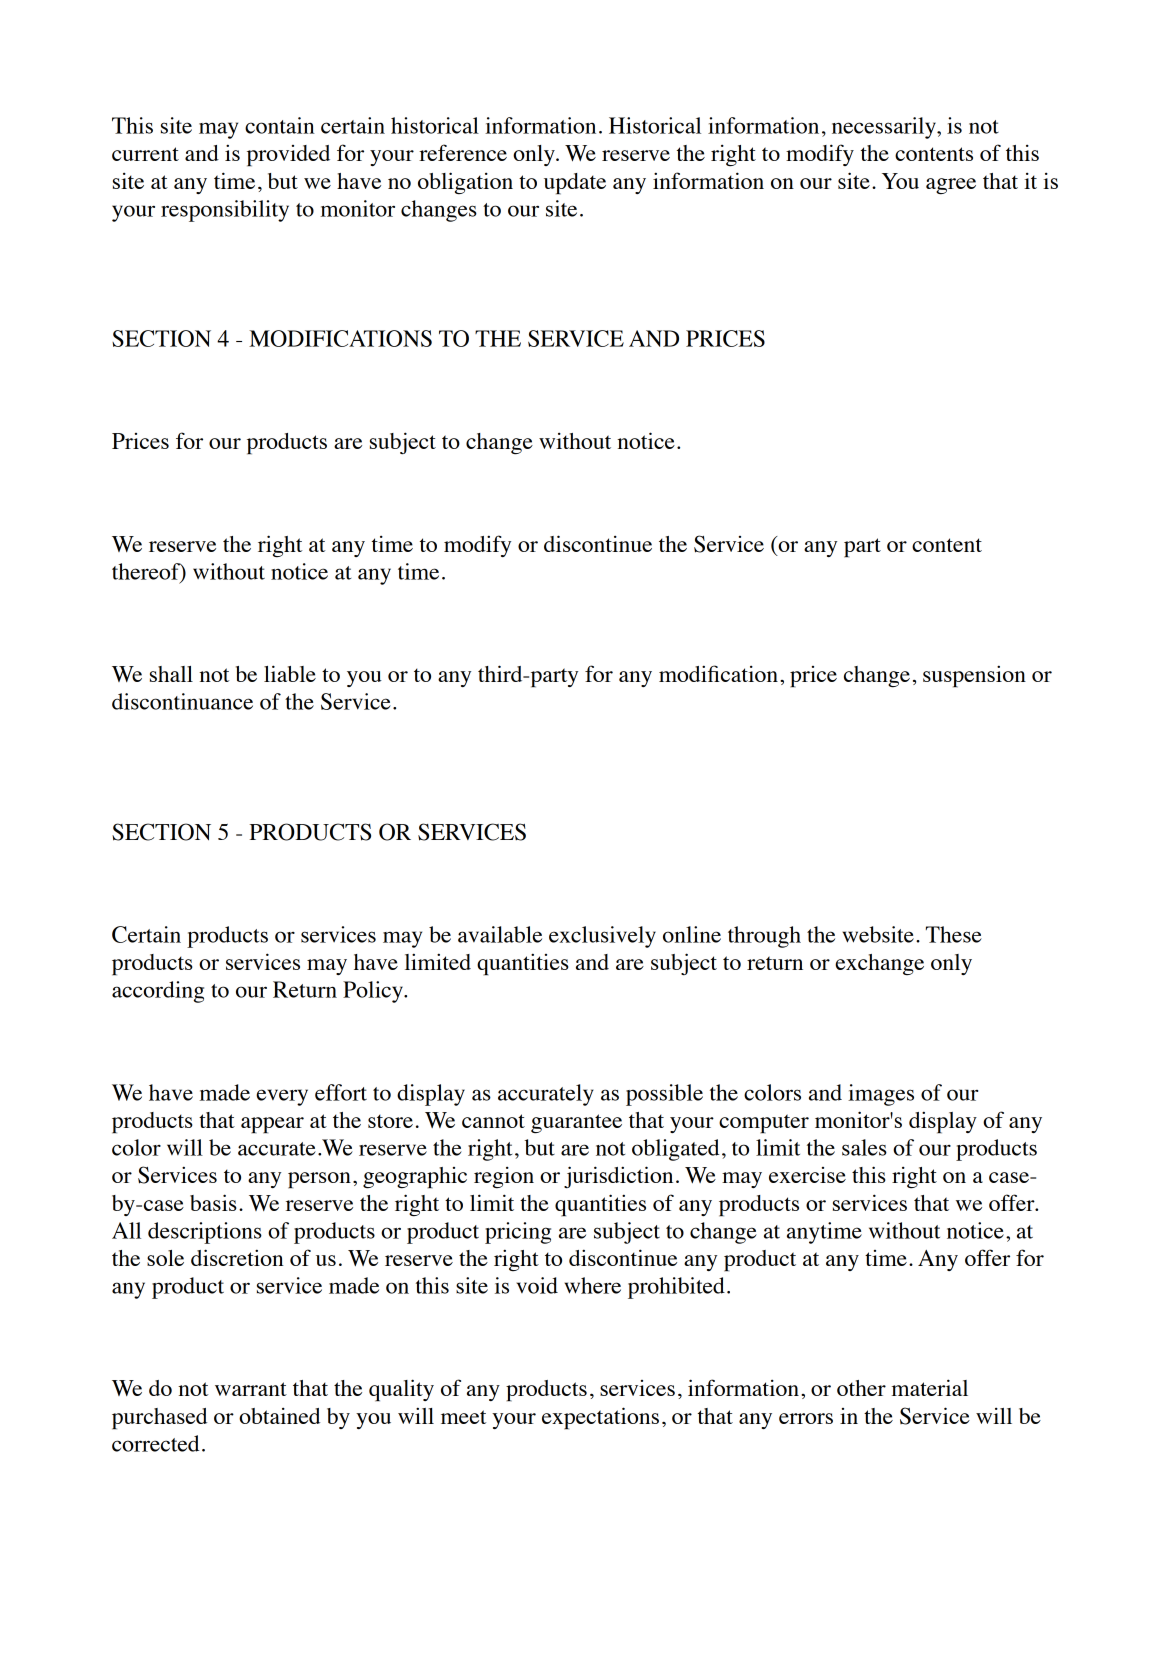 This screenshot has width=1174, height=1661. What do you see at coordinates (575, 184) in the screenshot?
I see `update` at bounding box center [575, 184].
